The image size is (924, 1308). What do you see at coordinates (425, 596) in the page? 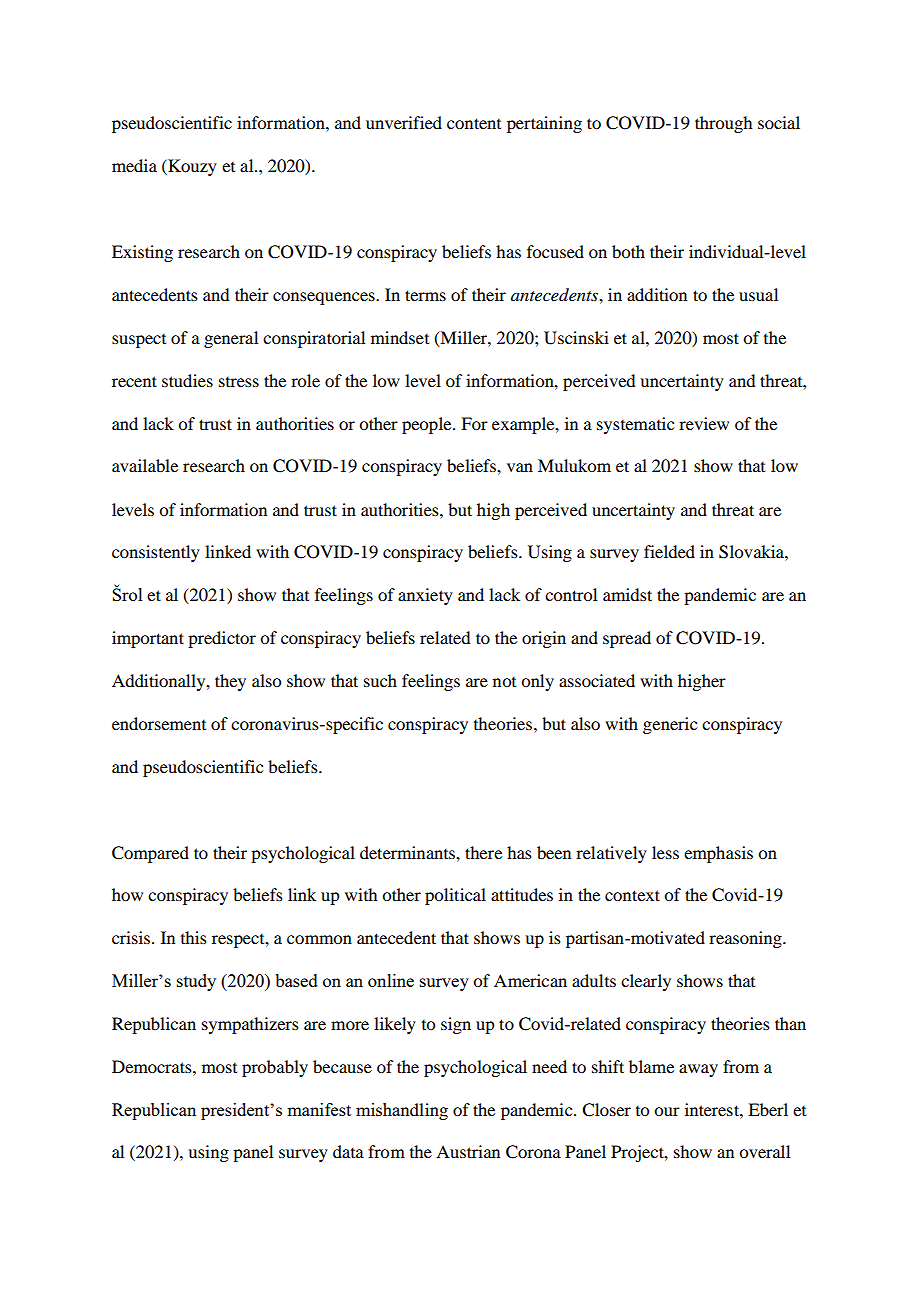
I see `anxiety` at bounding box center [425, 596].
